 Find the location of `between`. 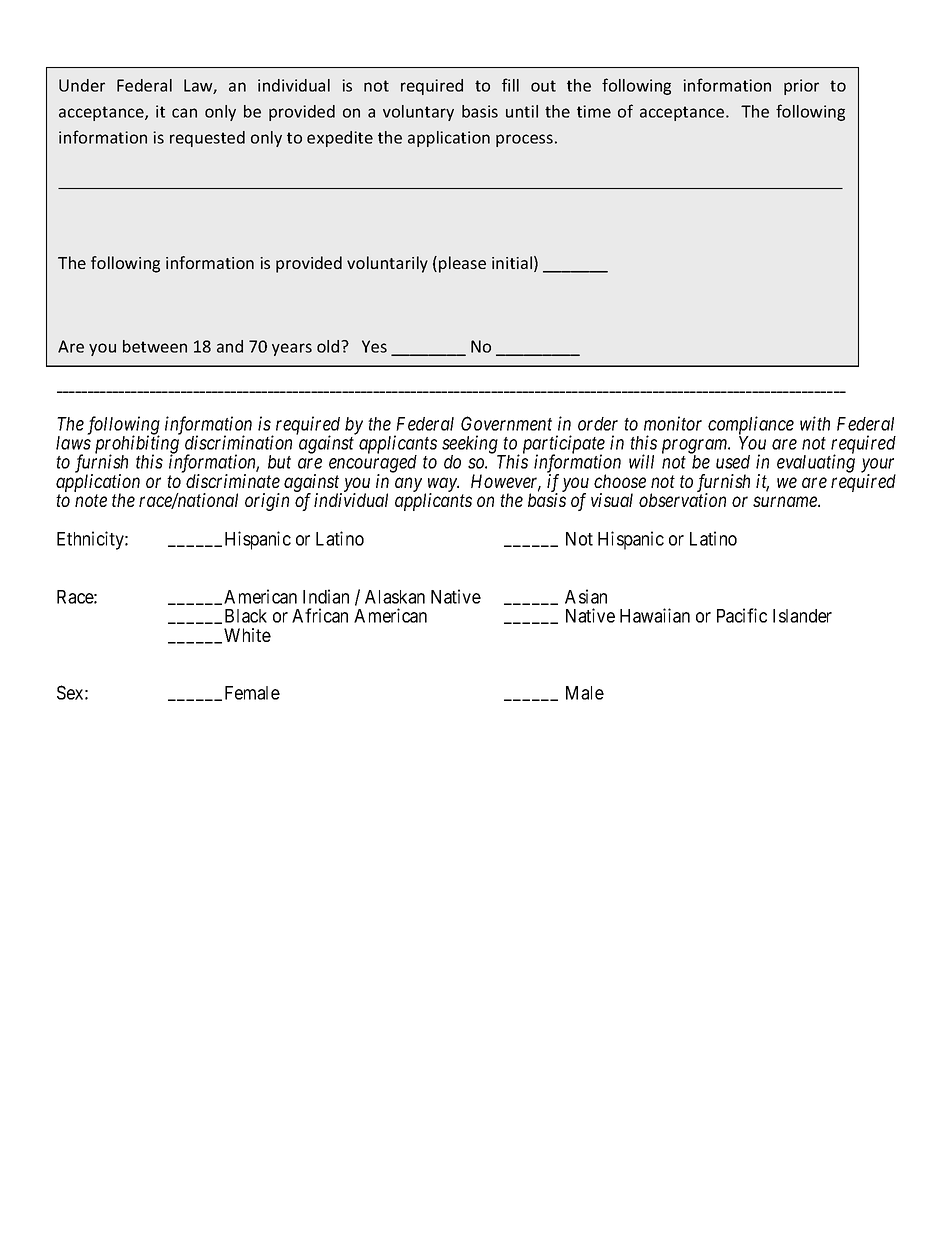

between is located at coordinates (155, 346).
